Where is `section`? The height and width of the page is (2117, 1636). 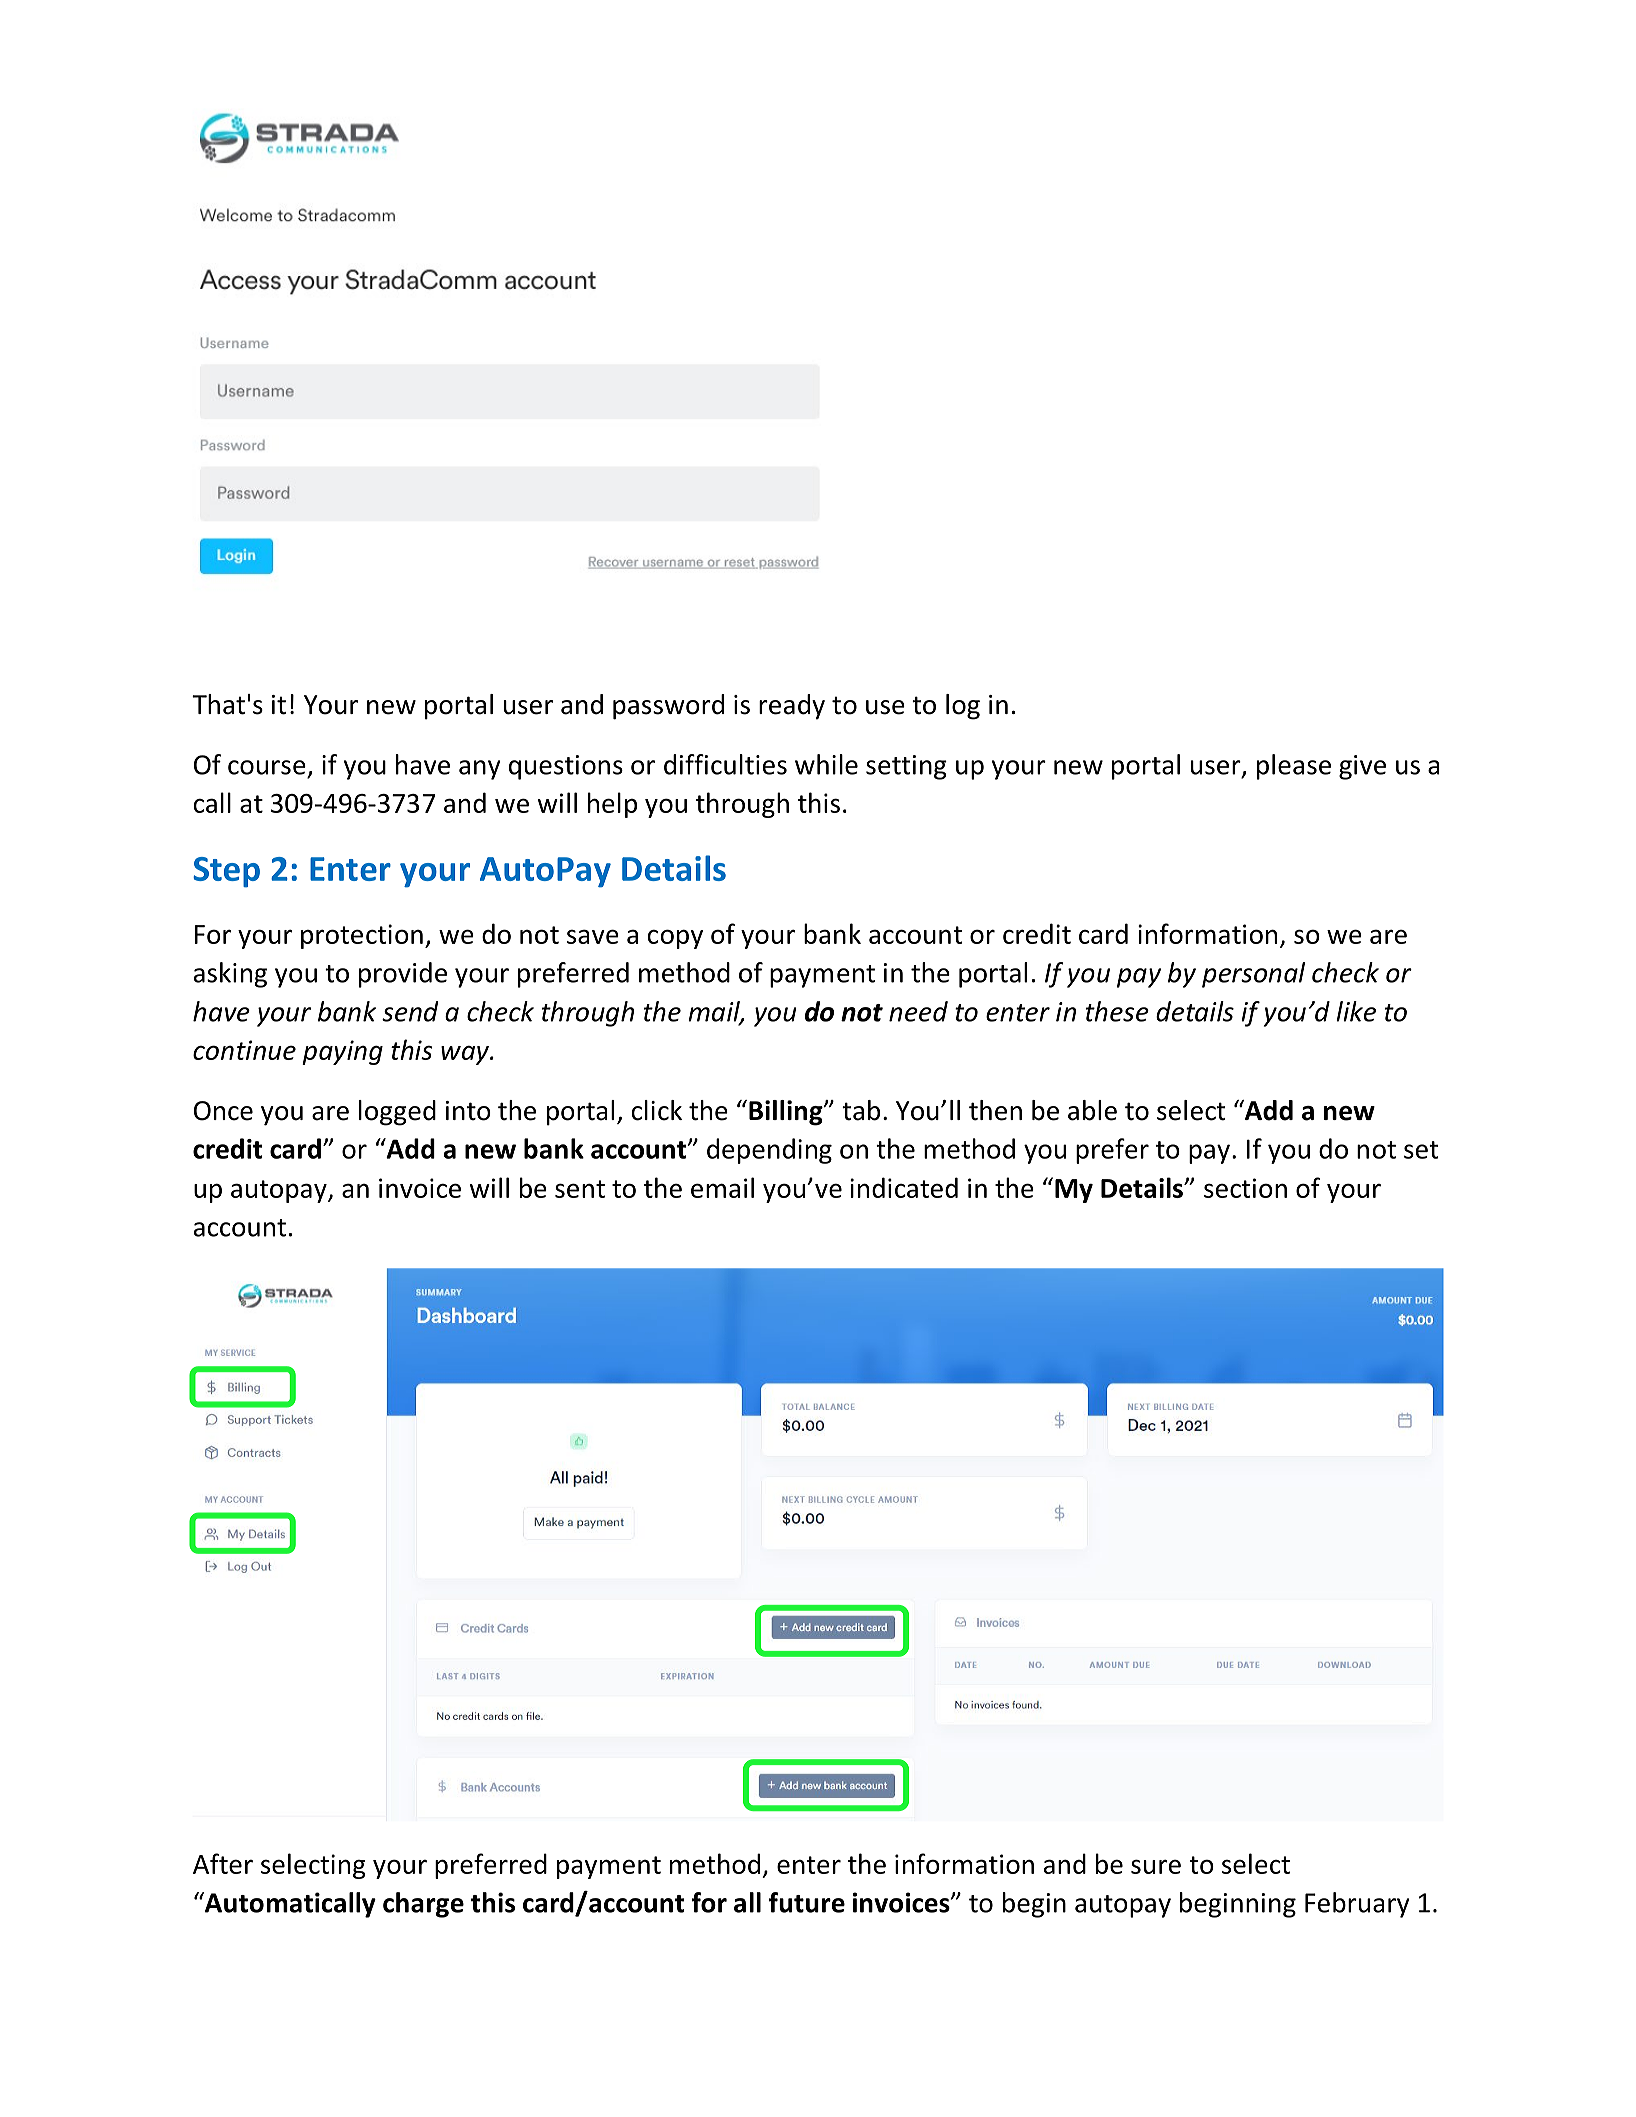
section is located at coordinates (1245, 1188).
